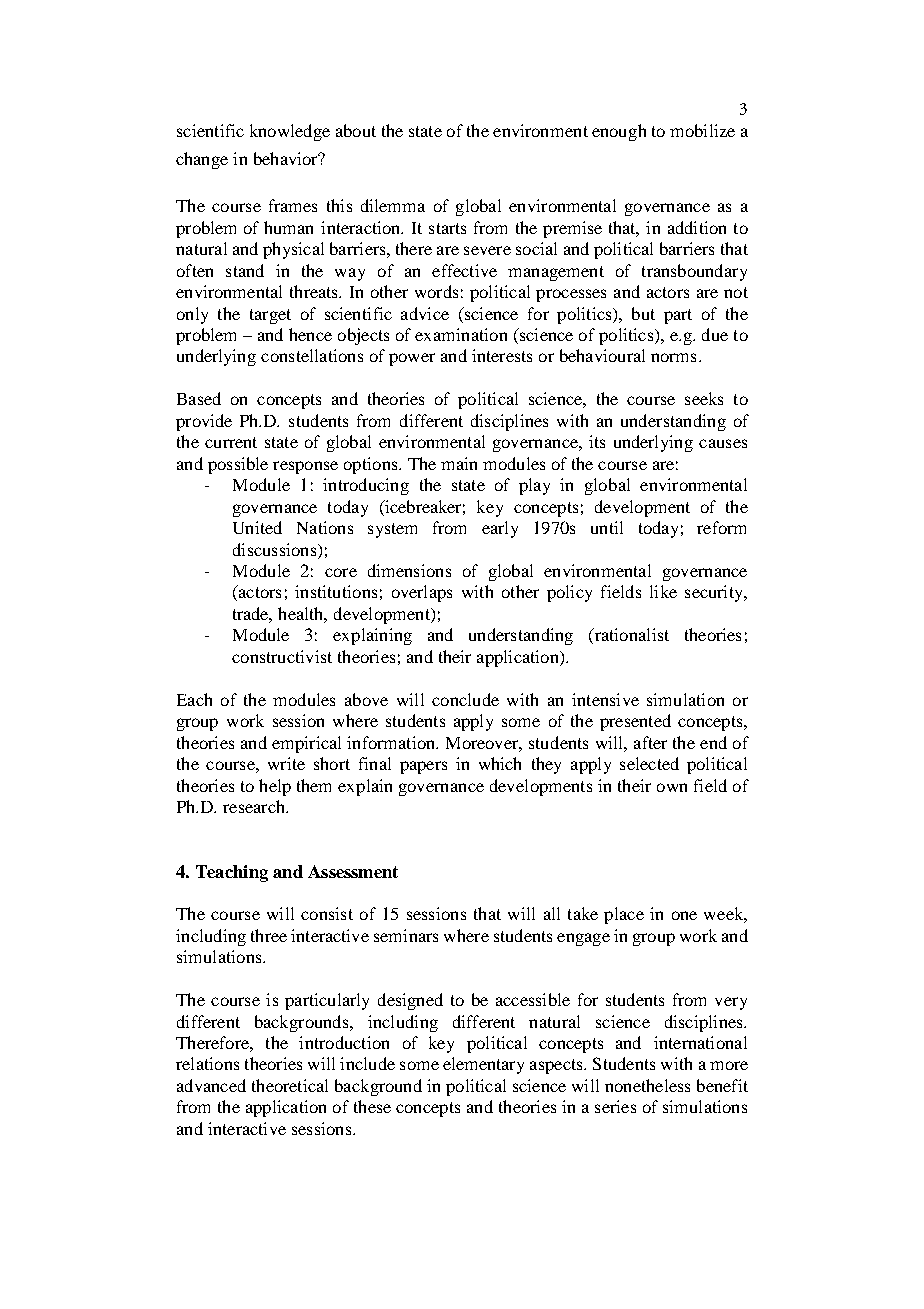  What do you see at coordinates (459, 463) in the document?
I see `main` at bounding box center [459, 463].
